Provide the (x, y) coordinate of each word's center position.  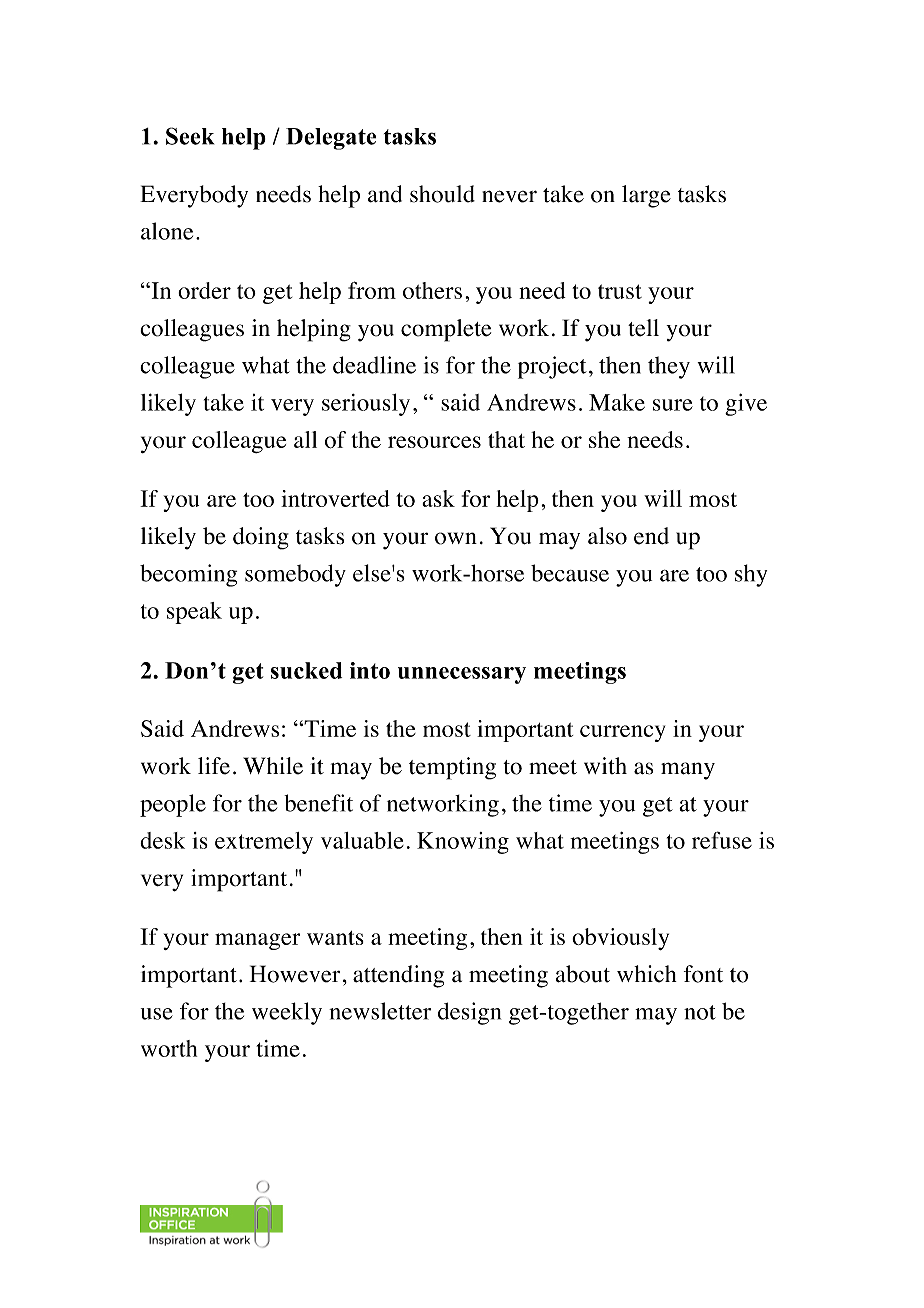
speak (194, 613)
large (646, 196)
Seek (190, 136)
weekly (287, 1013)
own (456, 538)
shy (751, 575)
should (442, 194)
